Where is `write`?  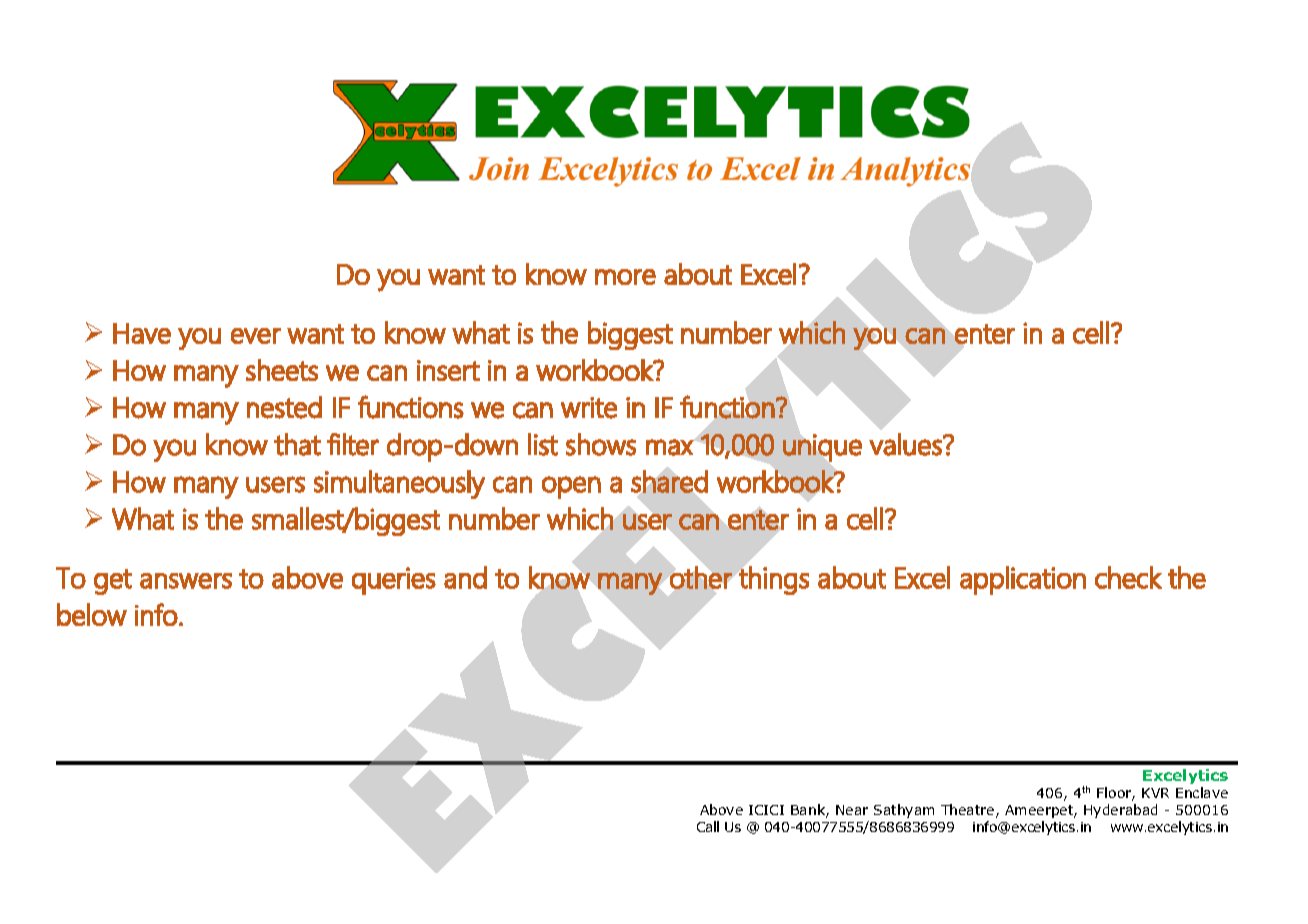
write is located at coordinates (589, 408).
